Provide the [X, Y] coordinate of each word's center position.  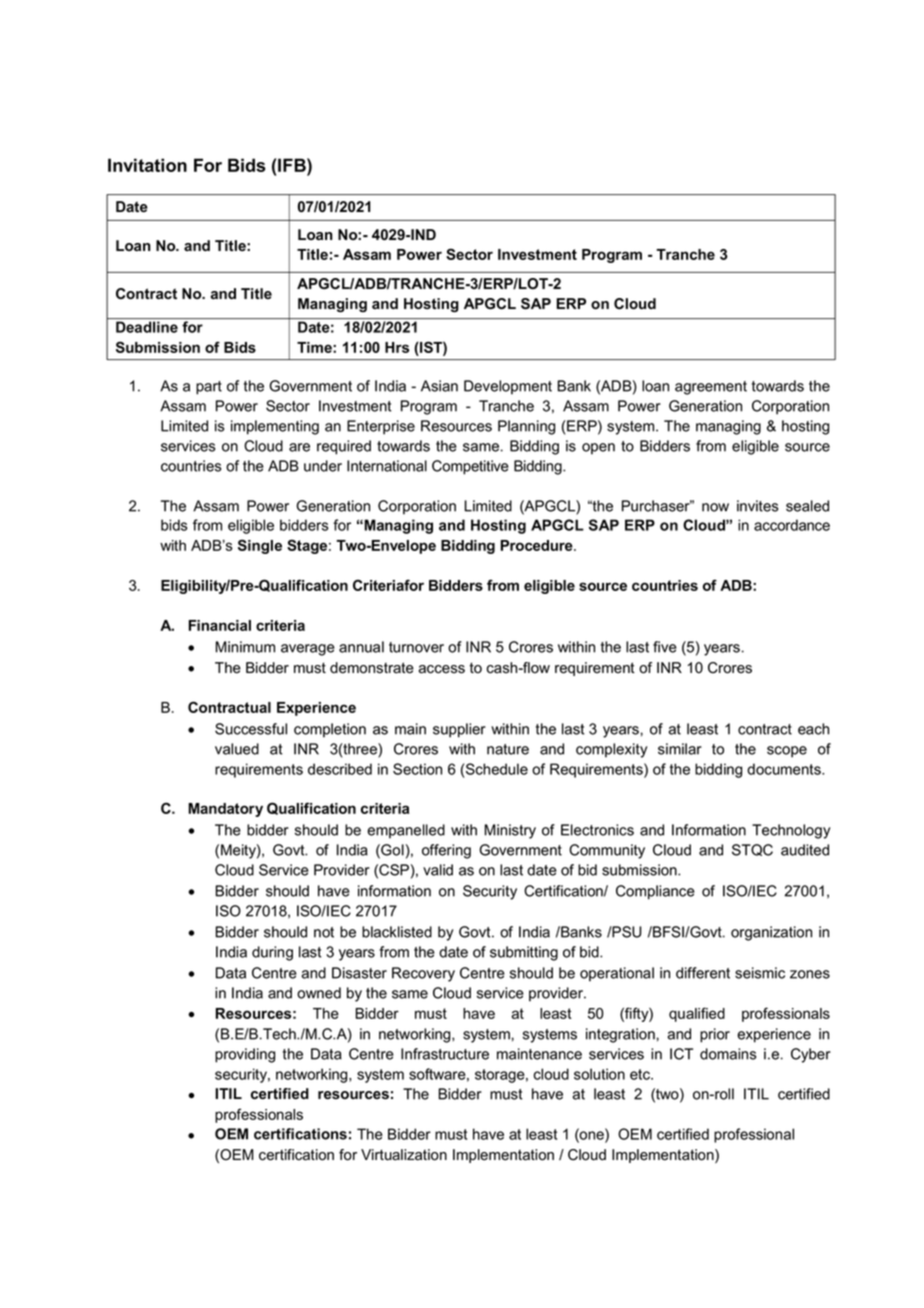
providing [245, 1055]
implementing [275, 427]
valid [438, 870]
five [665, 647]
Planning [526, 427]
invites [757, 506]
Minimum [245, 647]
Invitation [147, 165]
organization [771, 933]
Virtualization [404, 1155]
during [272, 953]
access [442, 669]
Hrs [397, 347]
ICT [681, 1054]
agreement [711, 388]
